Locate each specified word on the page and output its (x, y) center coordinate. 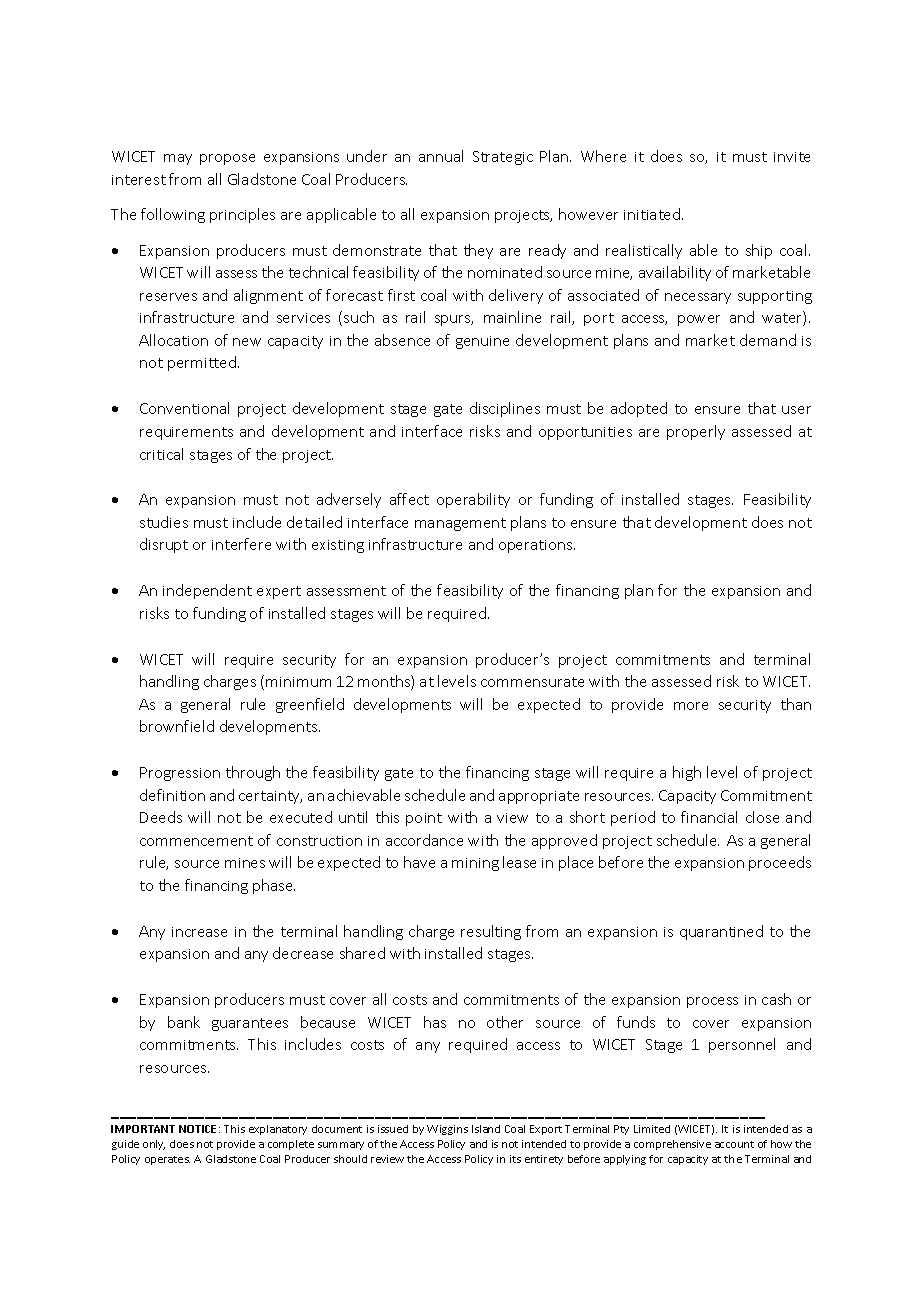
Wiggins (447, 1130)
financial (709, 817)
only (154, 1145)
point (424, 819)
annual (441, 156)
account (734, 1144)
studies (164, 522)
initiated (652, 214)
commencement (196, 841)
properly (696, 432)
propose (227, 159)
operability (473, 500)
